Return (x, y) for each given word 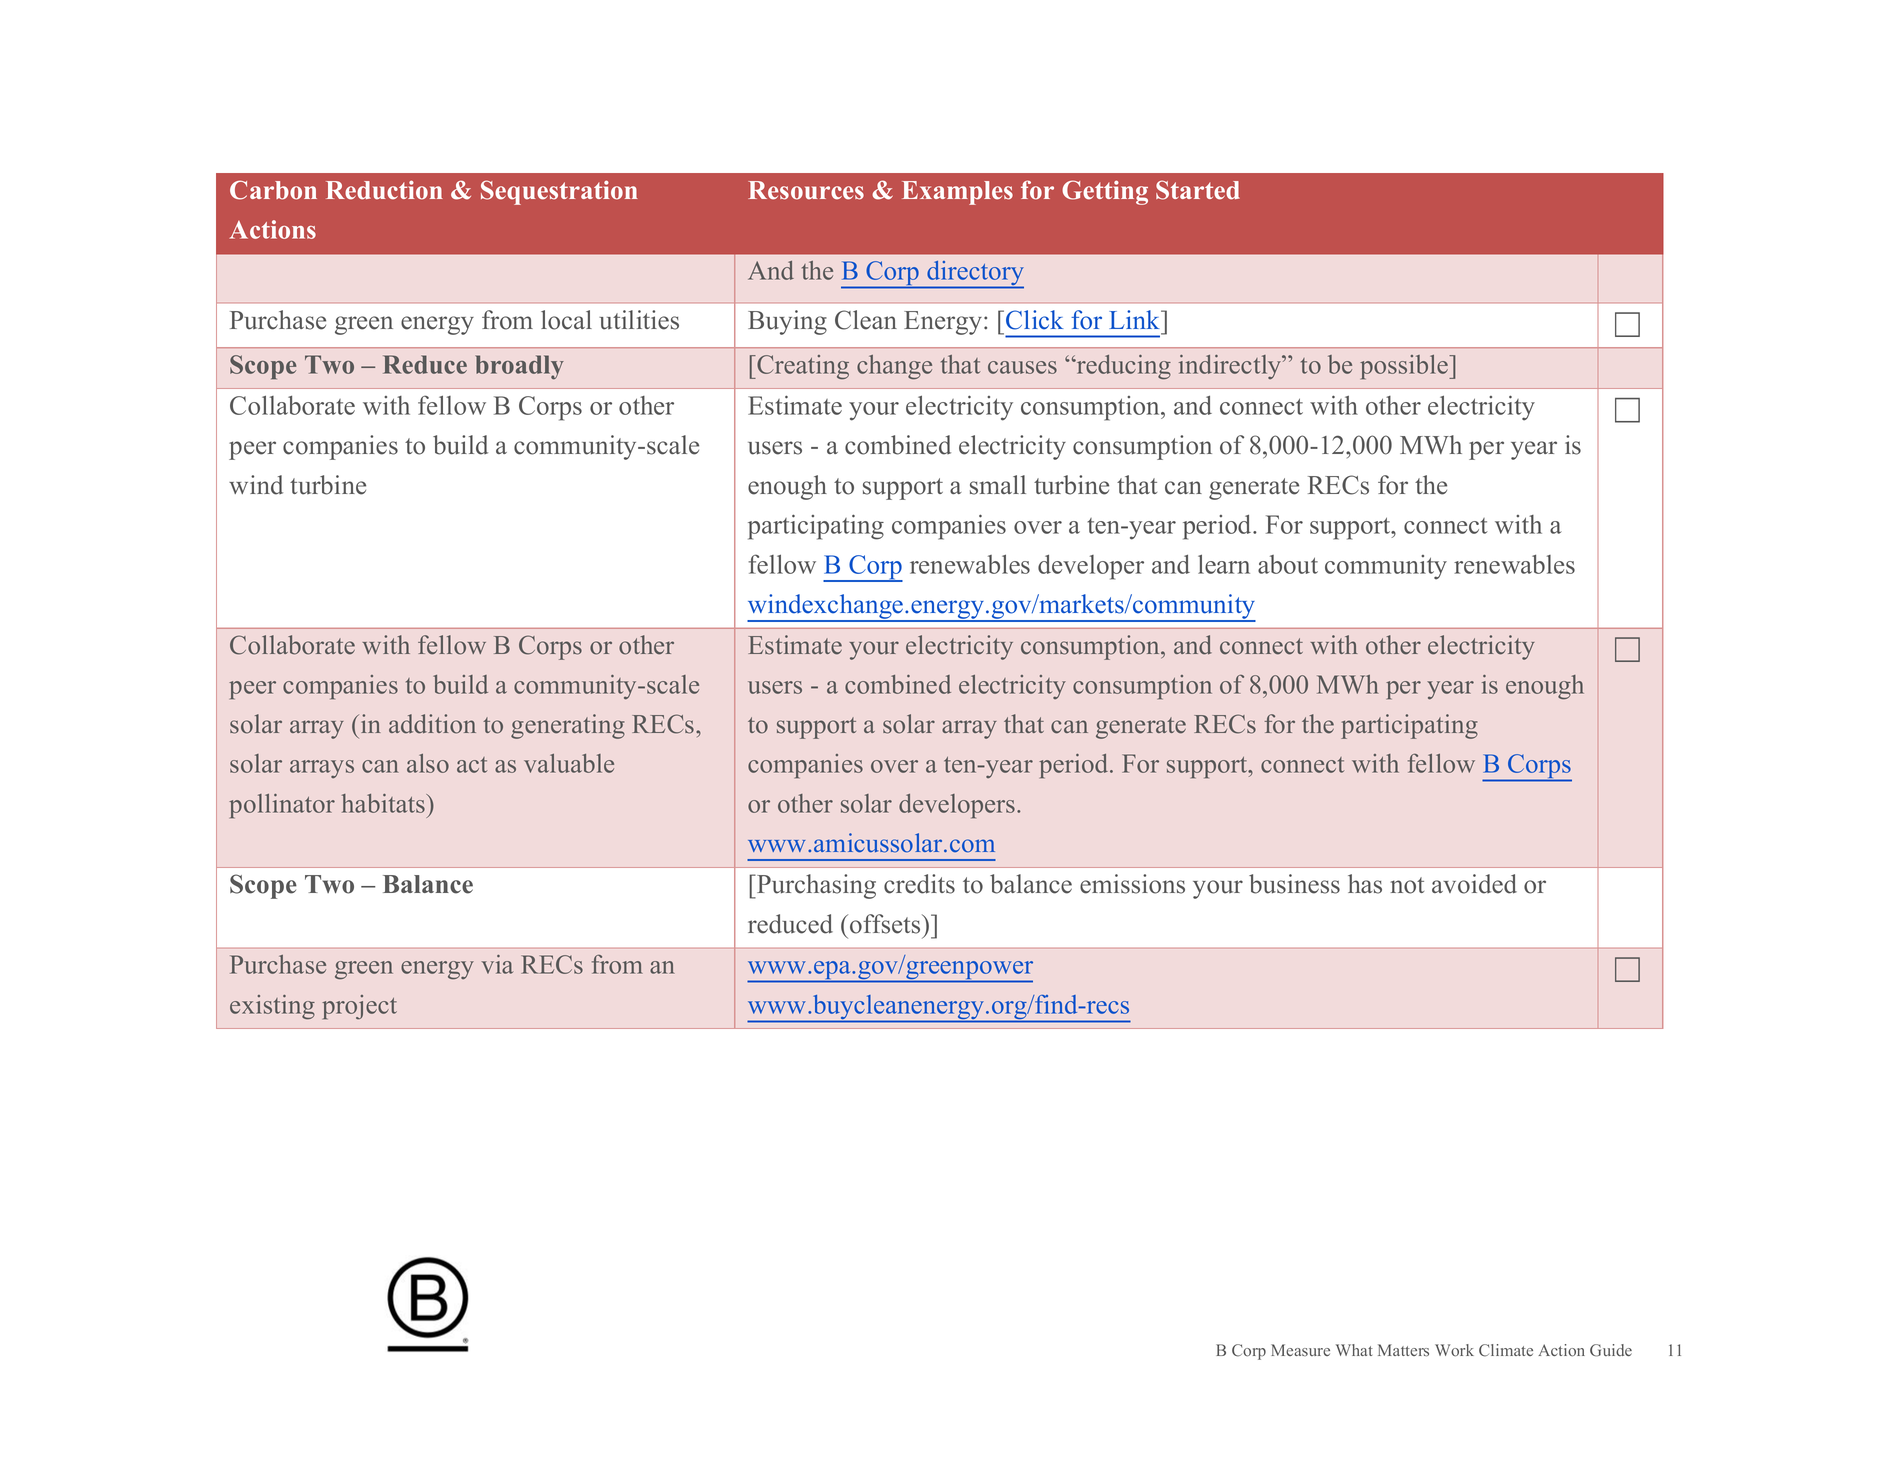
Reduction (384, 190)
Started (1198, 190)
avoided (1474, 884)
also (428, 763)
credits (919, 884)
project (359, 1007)
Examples (957, 193)
